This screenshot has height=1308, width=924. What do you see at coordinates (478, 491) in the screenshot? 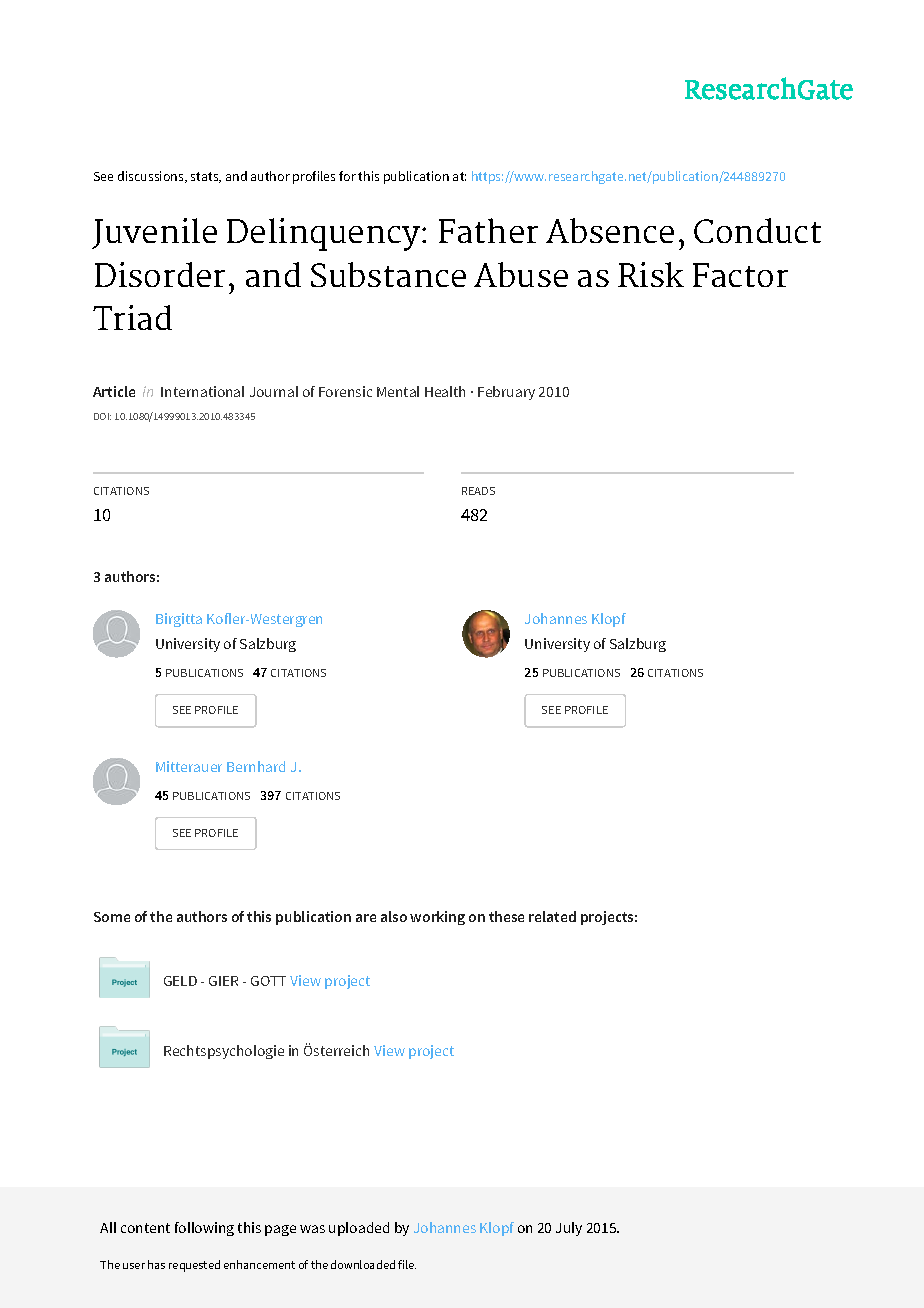
I see `READS` at bounding box center [478, 491].
